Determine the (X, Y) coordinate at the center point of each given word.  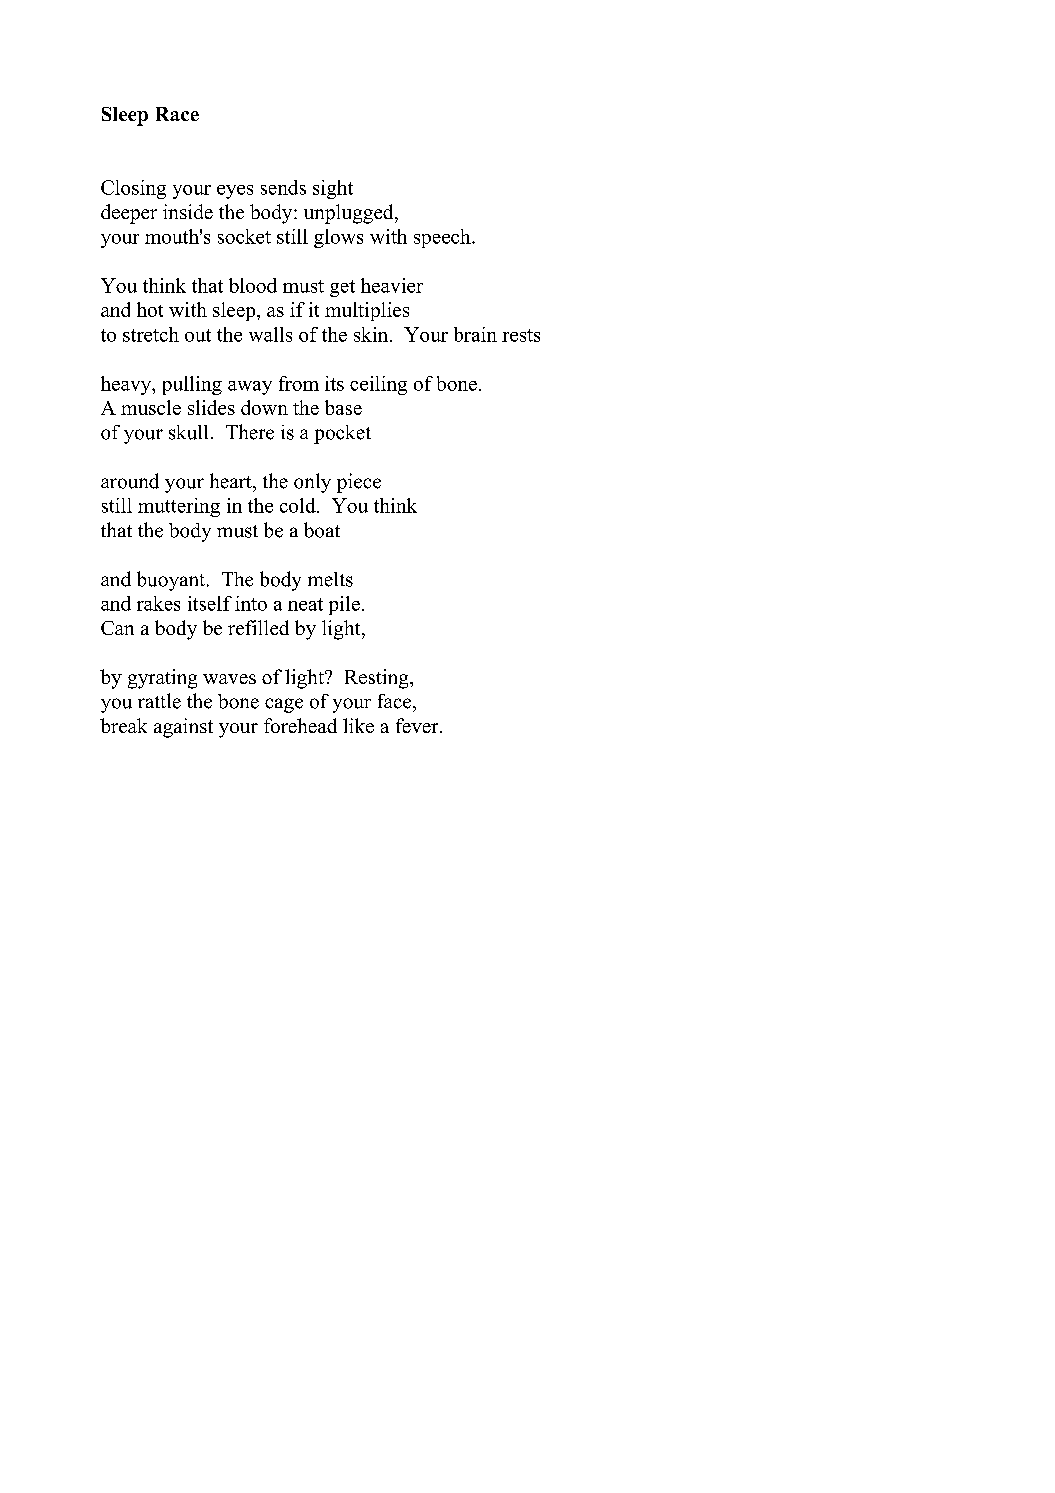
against (183, 728)
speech (443, 238)
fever (418, 725)
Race (177, 114)
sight (333, 189)
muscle (151, 407)
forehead (300, 725)
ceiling (378, 385)
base (343, 407)
